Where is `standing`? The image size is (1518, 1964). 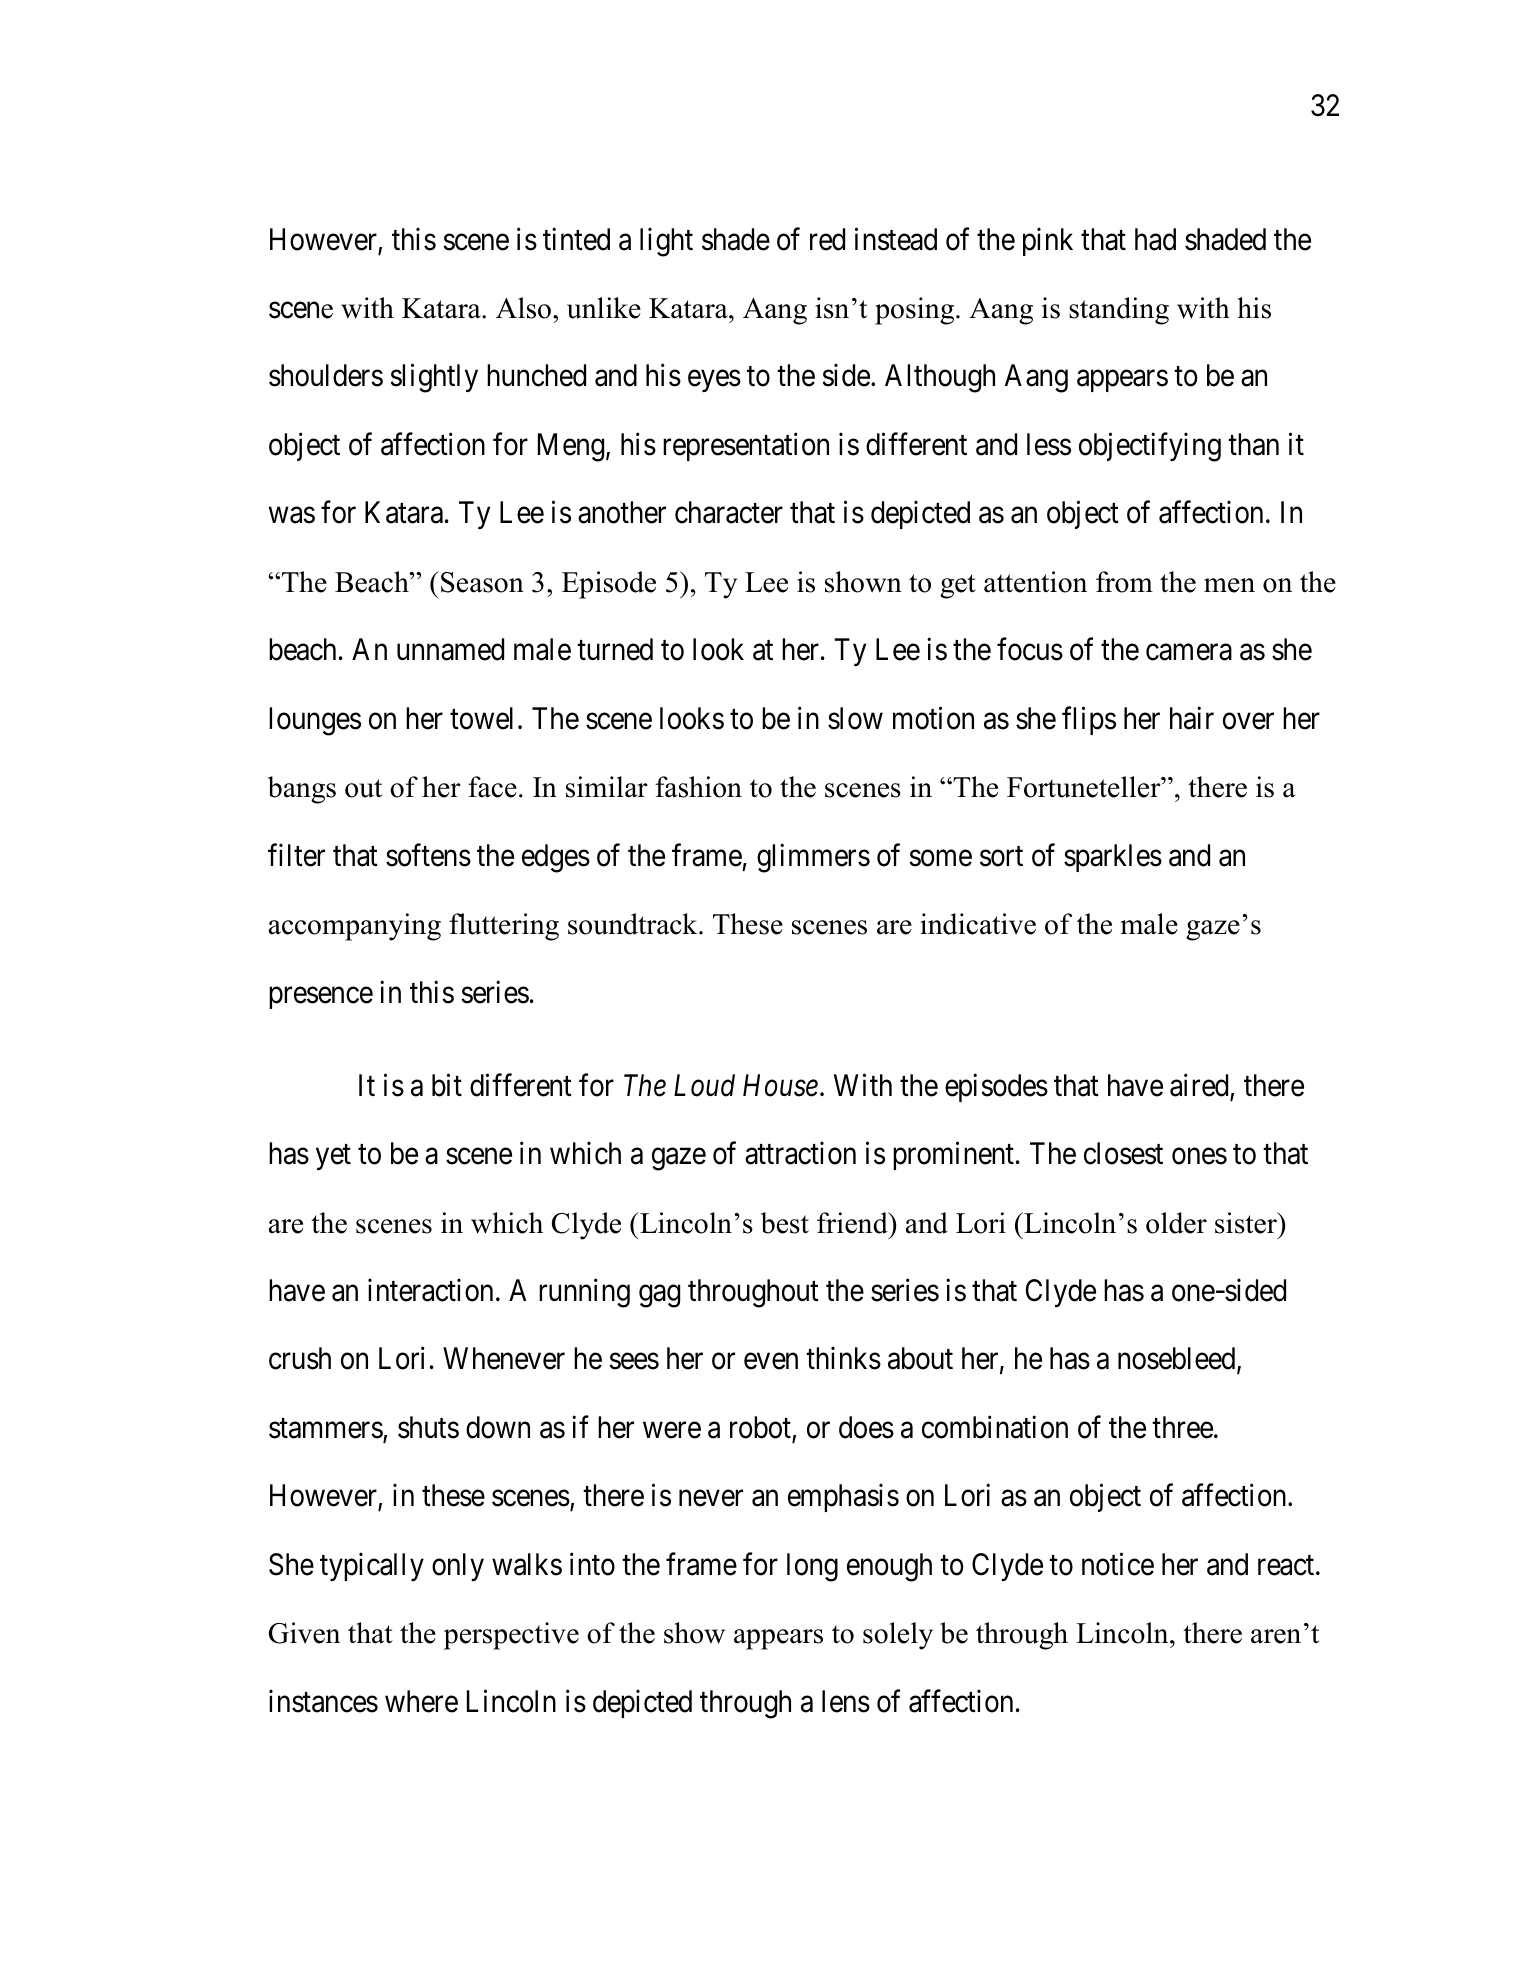
standing is located at coordinates (1119, 311).
